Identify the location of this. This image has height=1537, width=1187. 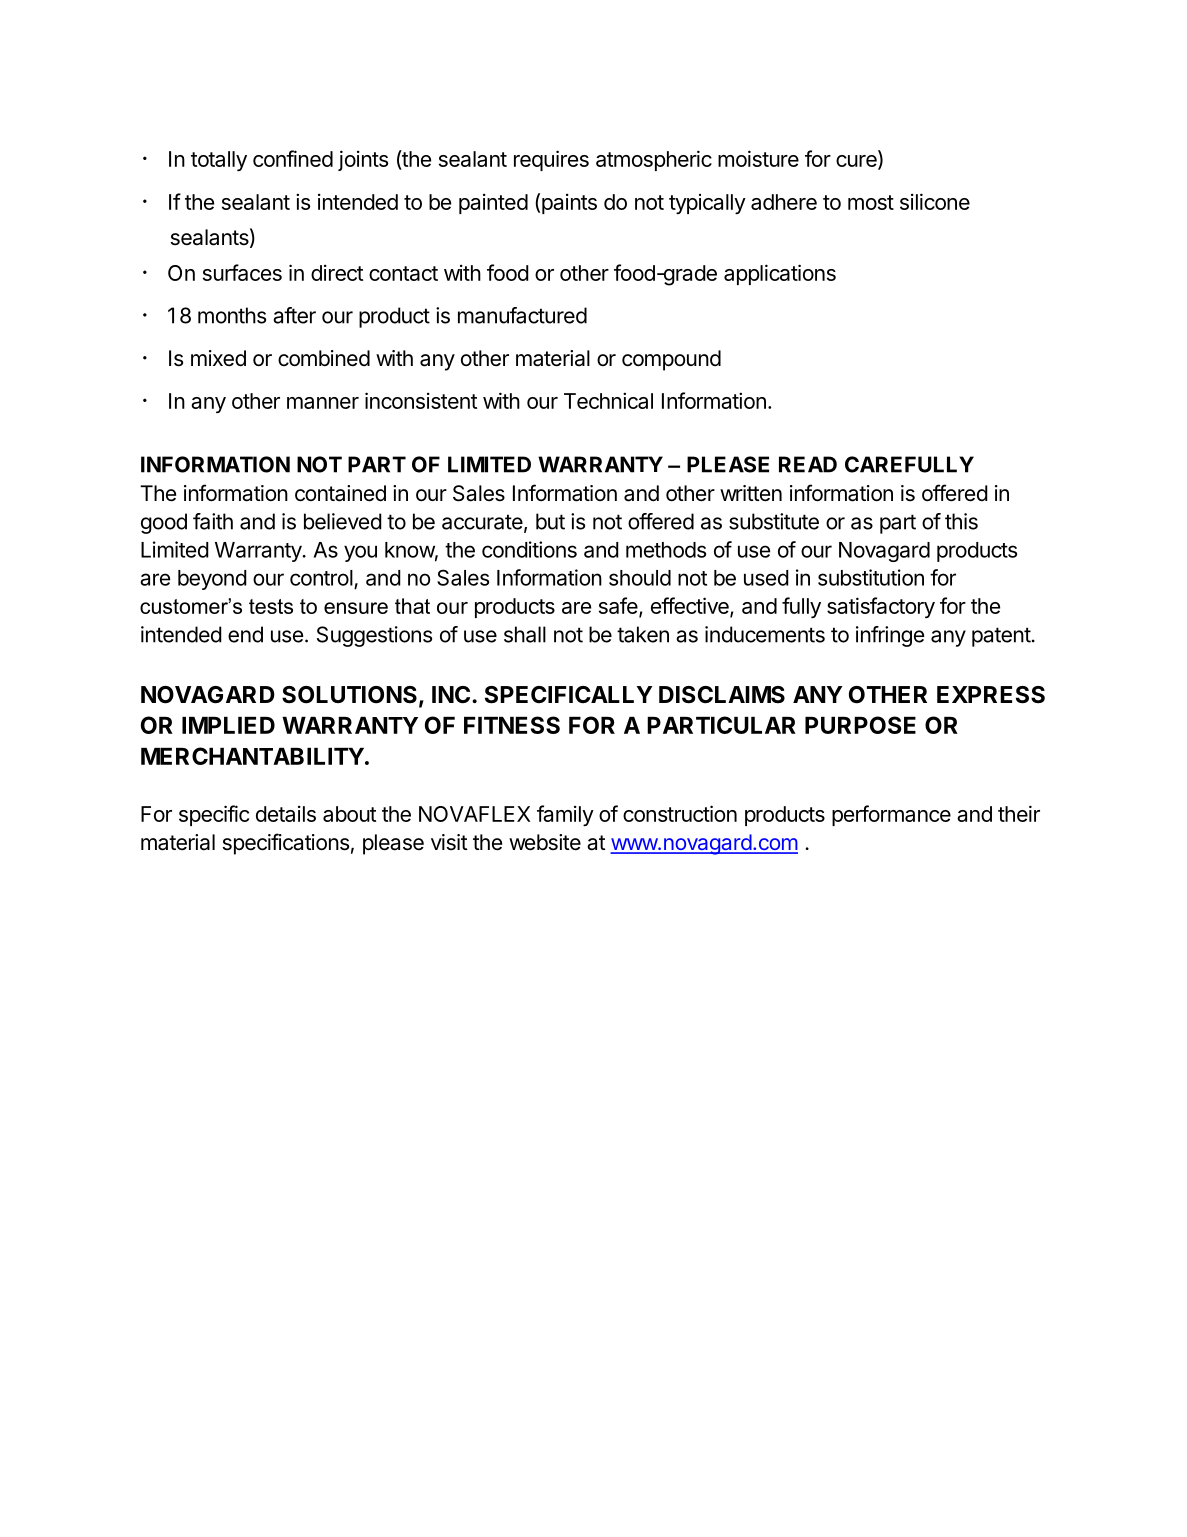
(961, 521).
